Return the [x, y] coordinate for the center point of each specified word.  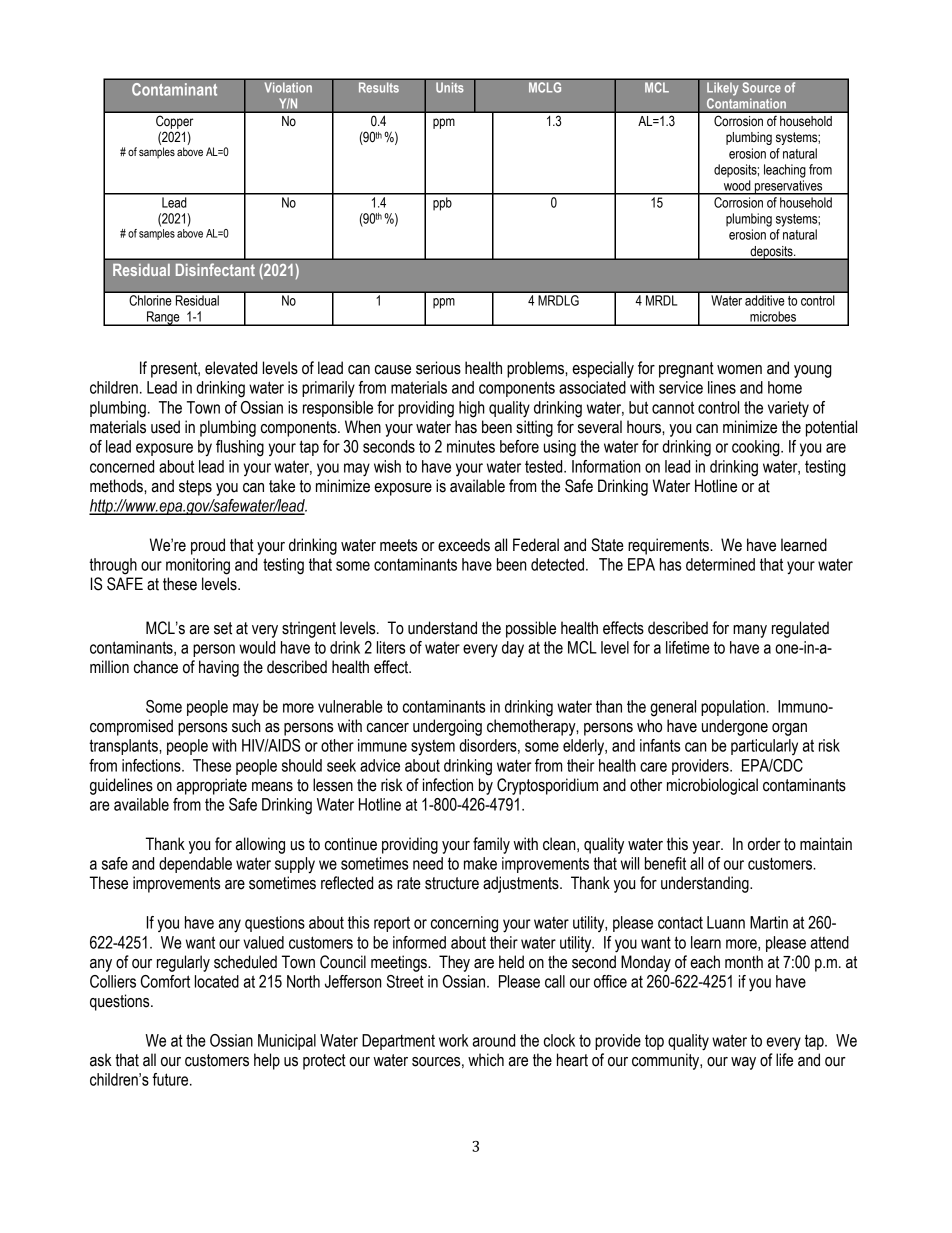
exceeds [464, 545]
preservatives [789, 187]
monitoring [198, 566]
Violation [288, 87]
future [171, 1079]
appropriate [212, 786]
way [743, 1063]
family [491, 845]
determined [720, 564]
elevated [231, 368]
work [453, 1040]
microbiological [712, 786]
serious [438, 368]
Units [450, 87]
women [739, 370]
